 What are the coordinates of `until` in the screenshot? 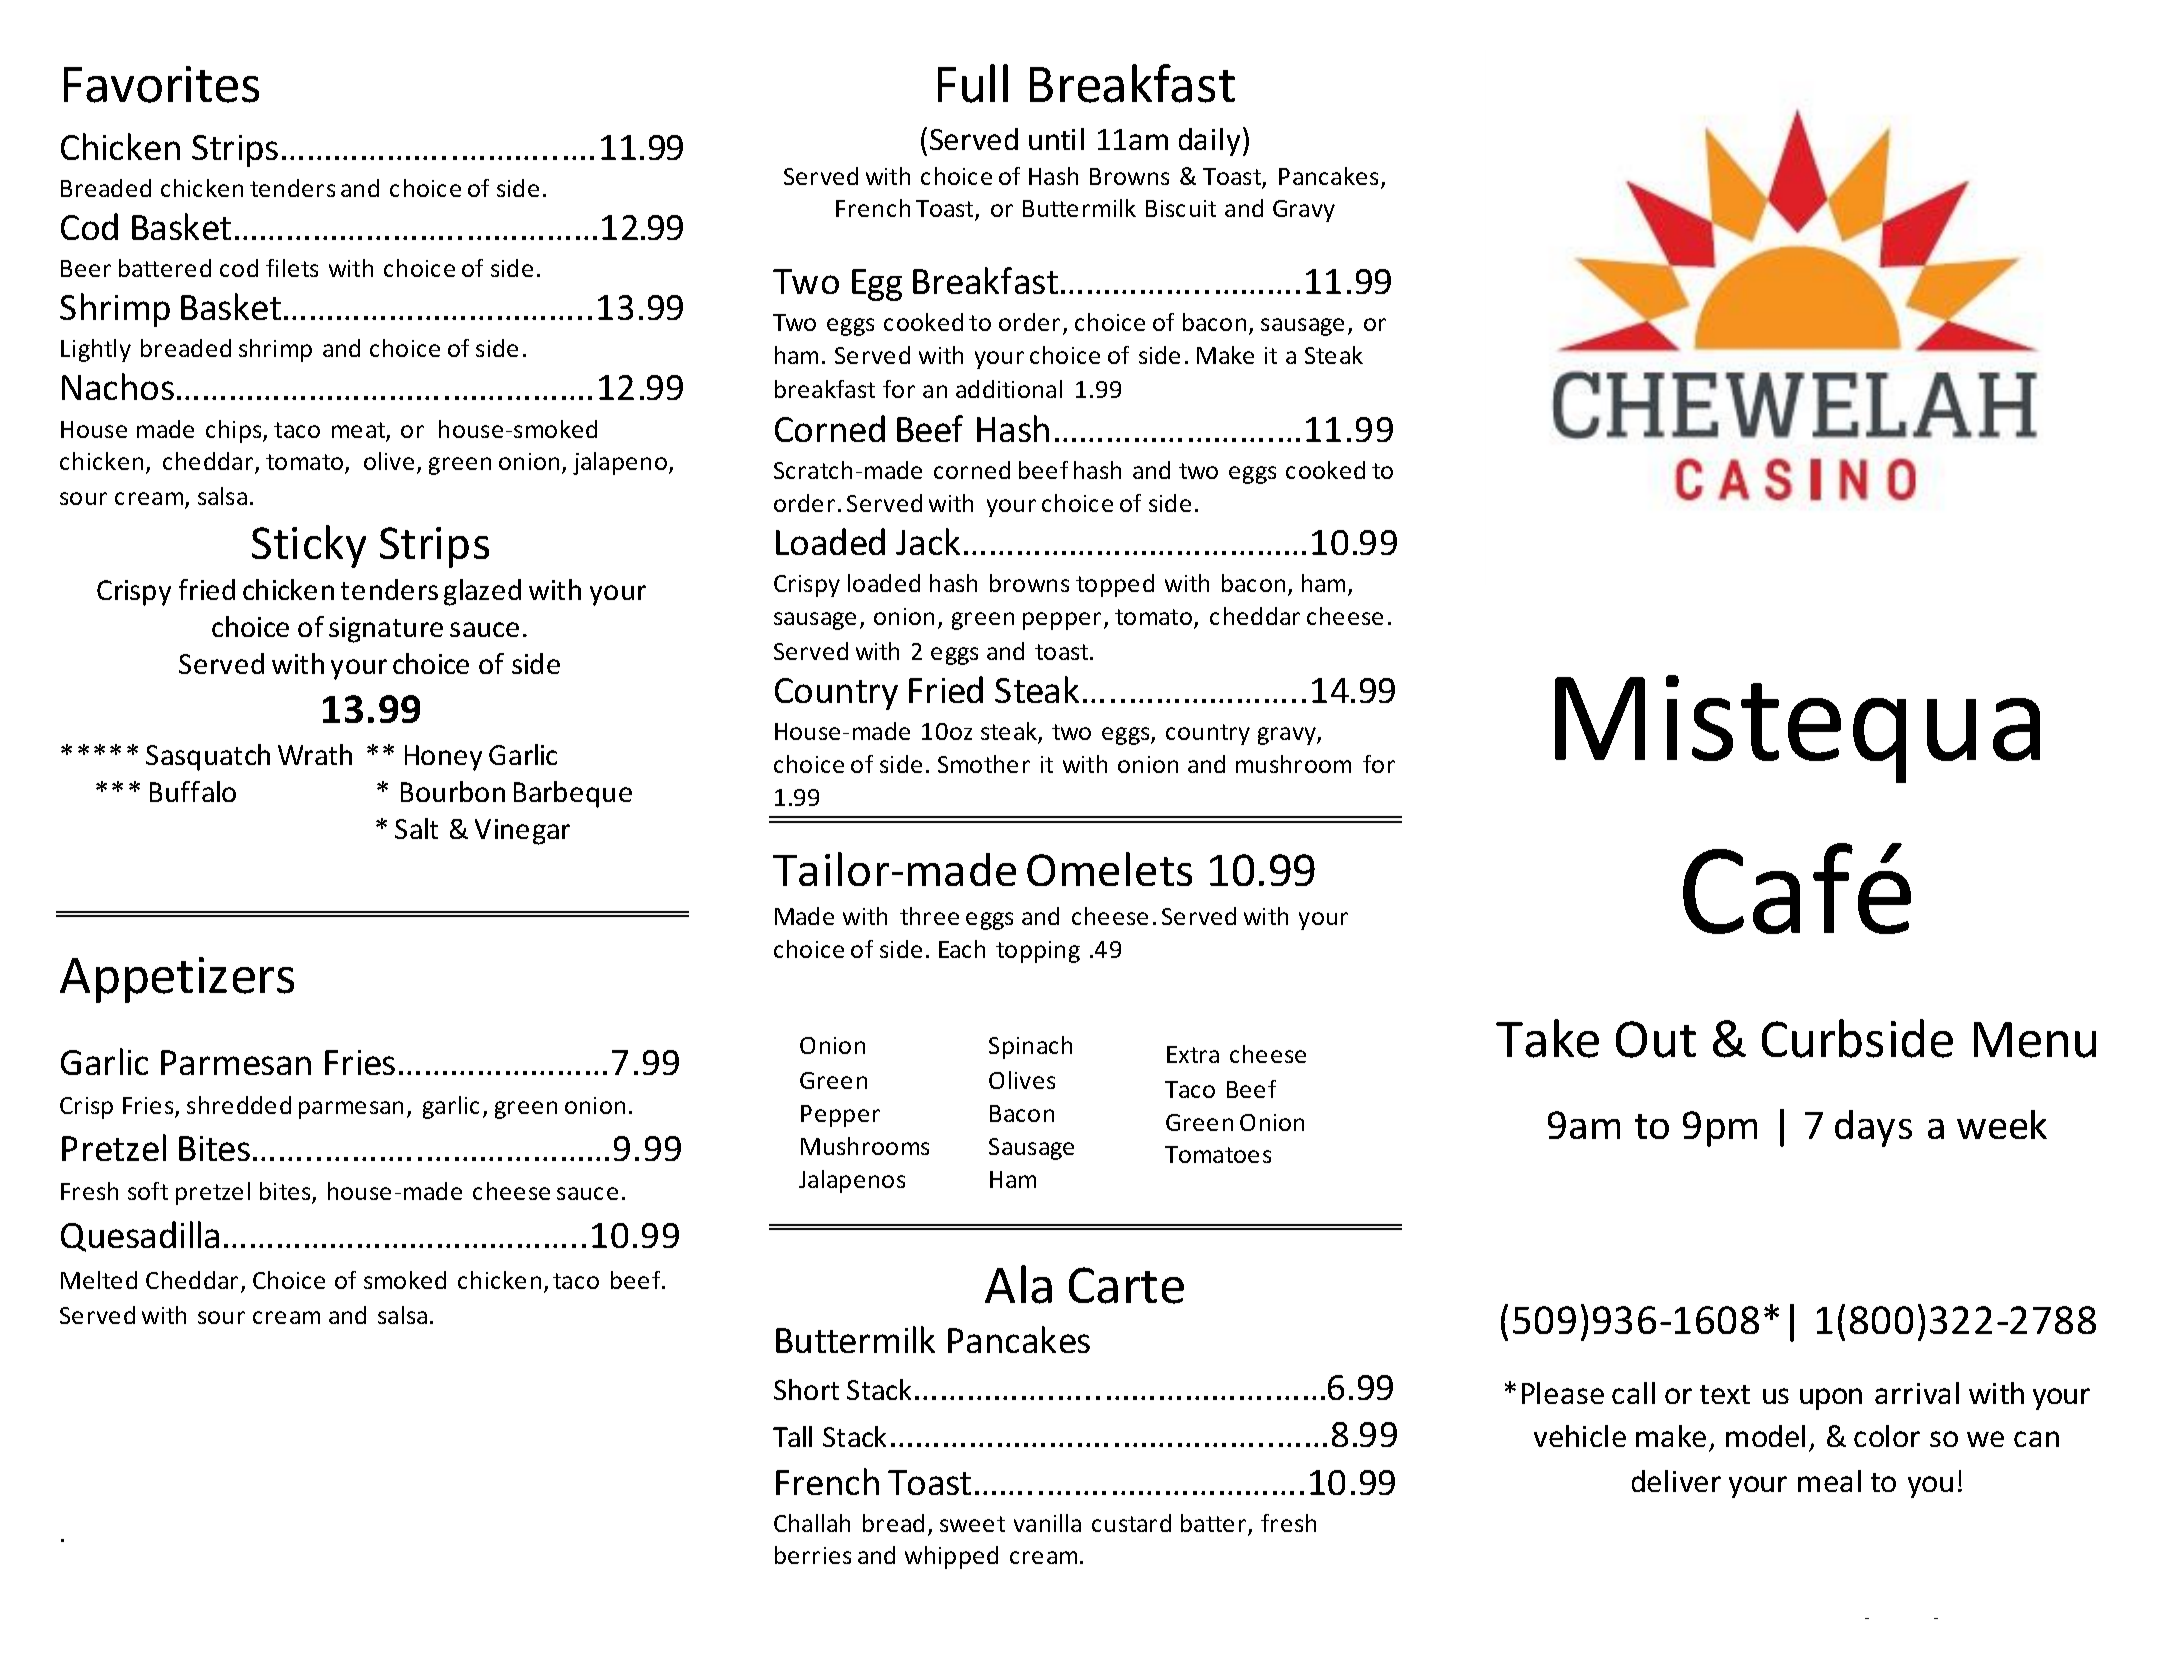 It's located at (1056, 139).
